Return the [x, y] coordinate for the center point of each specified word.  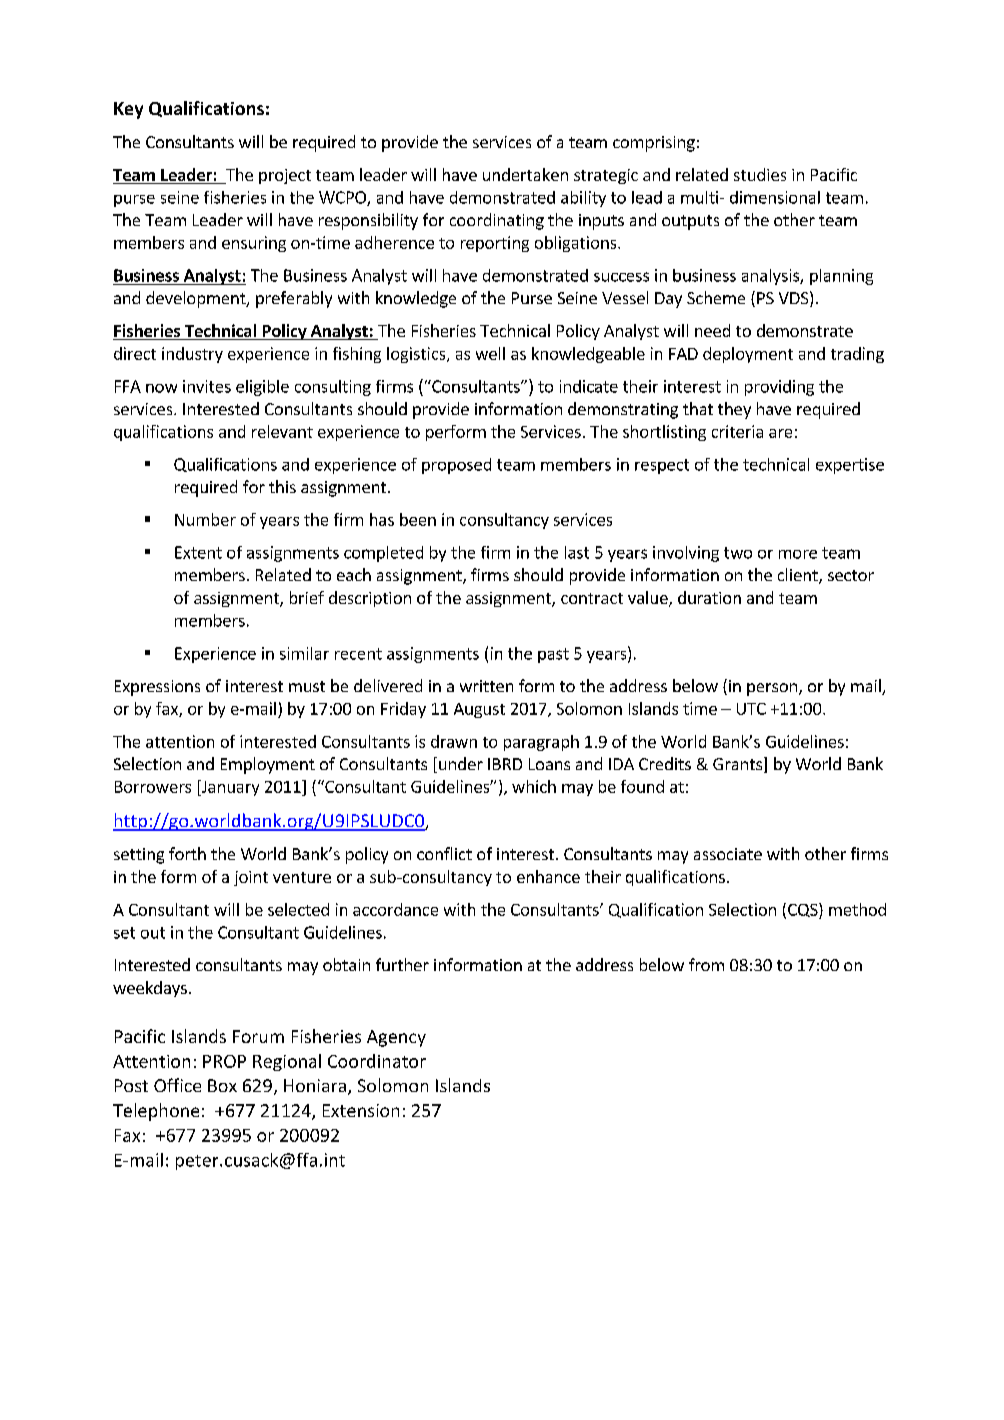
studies [760, 174]
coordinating [497, 221]
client [799, 576]
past [553, 655]
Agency [396, 1038]
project [285, 176]
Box [222, 1085]
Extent [198, 552]
